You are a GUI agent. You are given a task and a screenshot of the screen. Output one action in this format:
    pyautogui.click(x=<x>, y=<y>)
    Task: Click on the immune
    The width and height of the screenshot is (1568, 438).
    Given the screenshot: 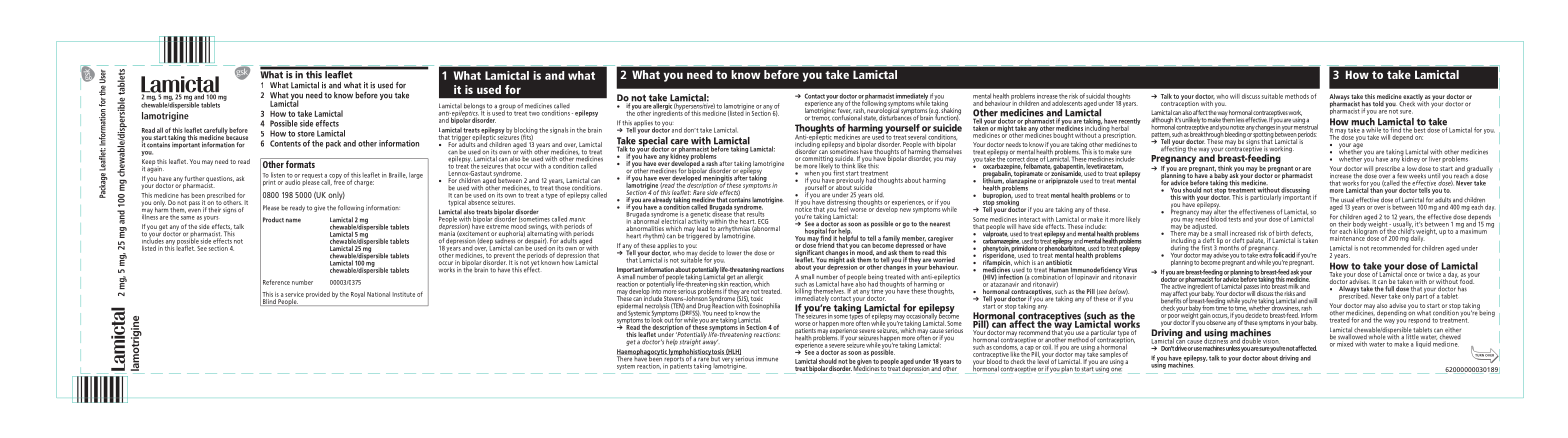 What is the action you would take?
    pyautogui.click(x=767, y=359)
